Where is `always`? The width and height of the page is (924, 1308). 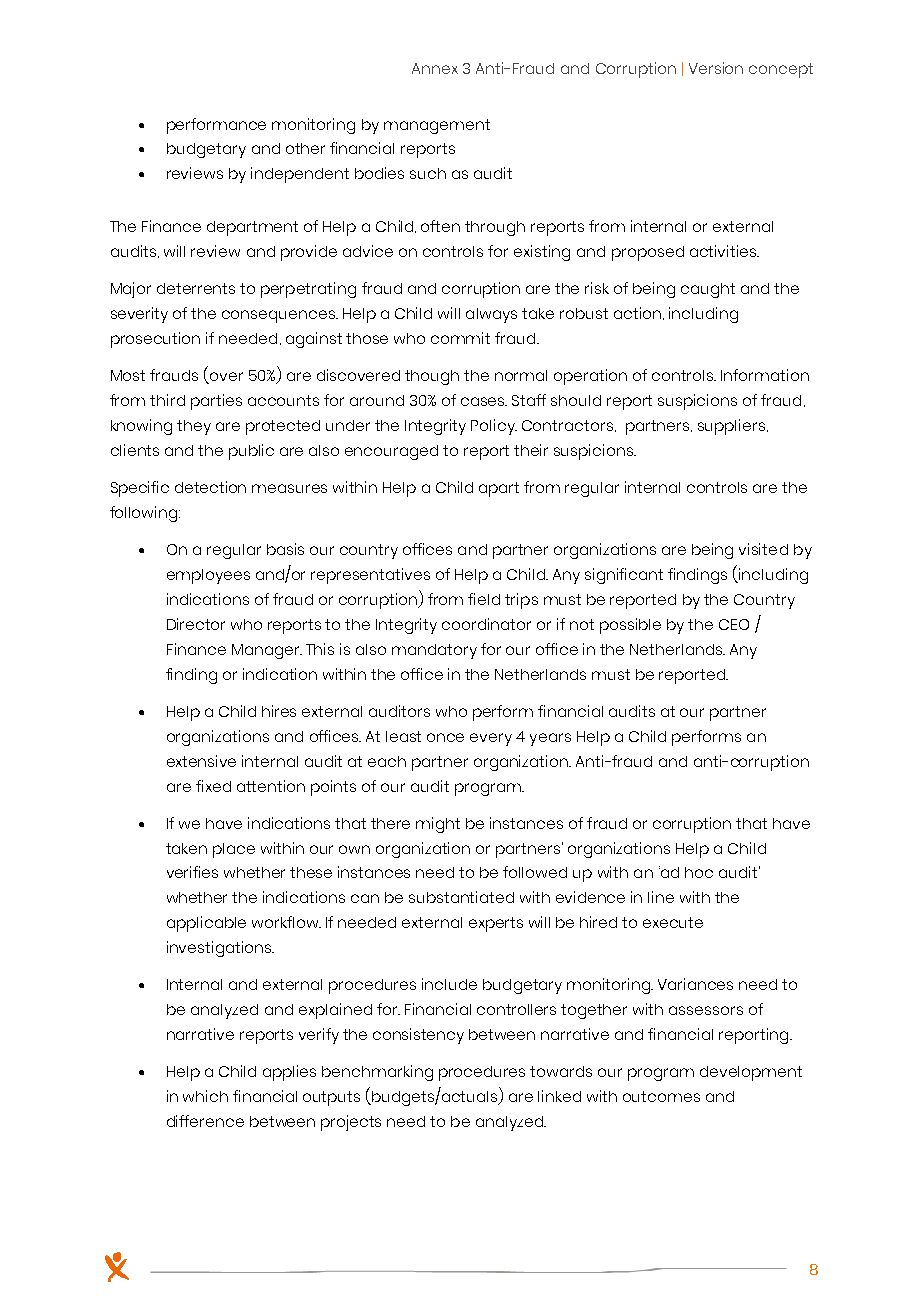
always is located at coordinates (491, 315).
